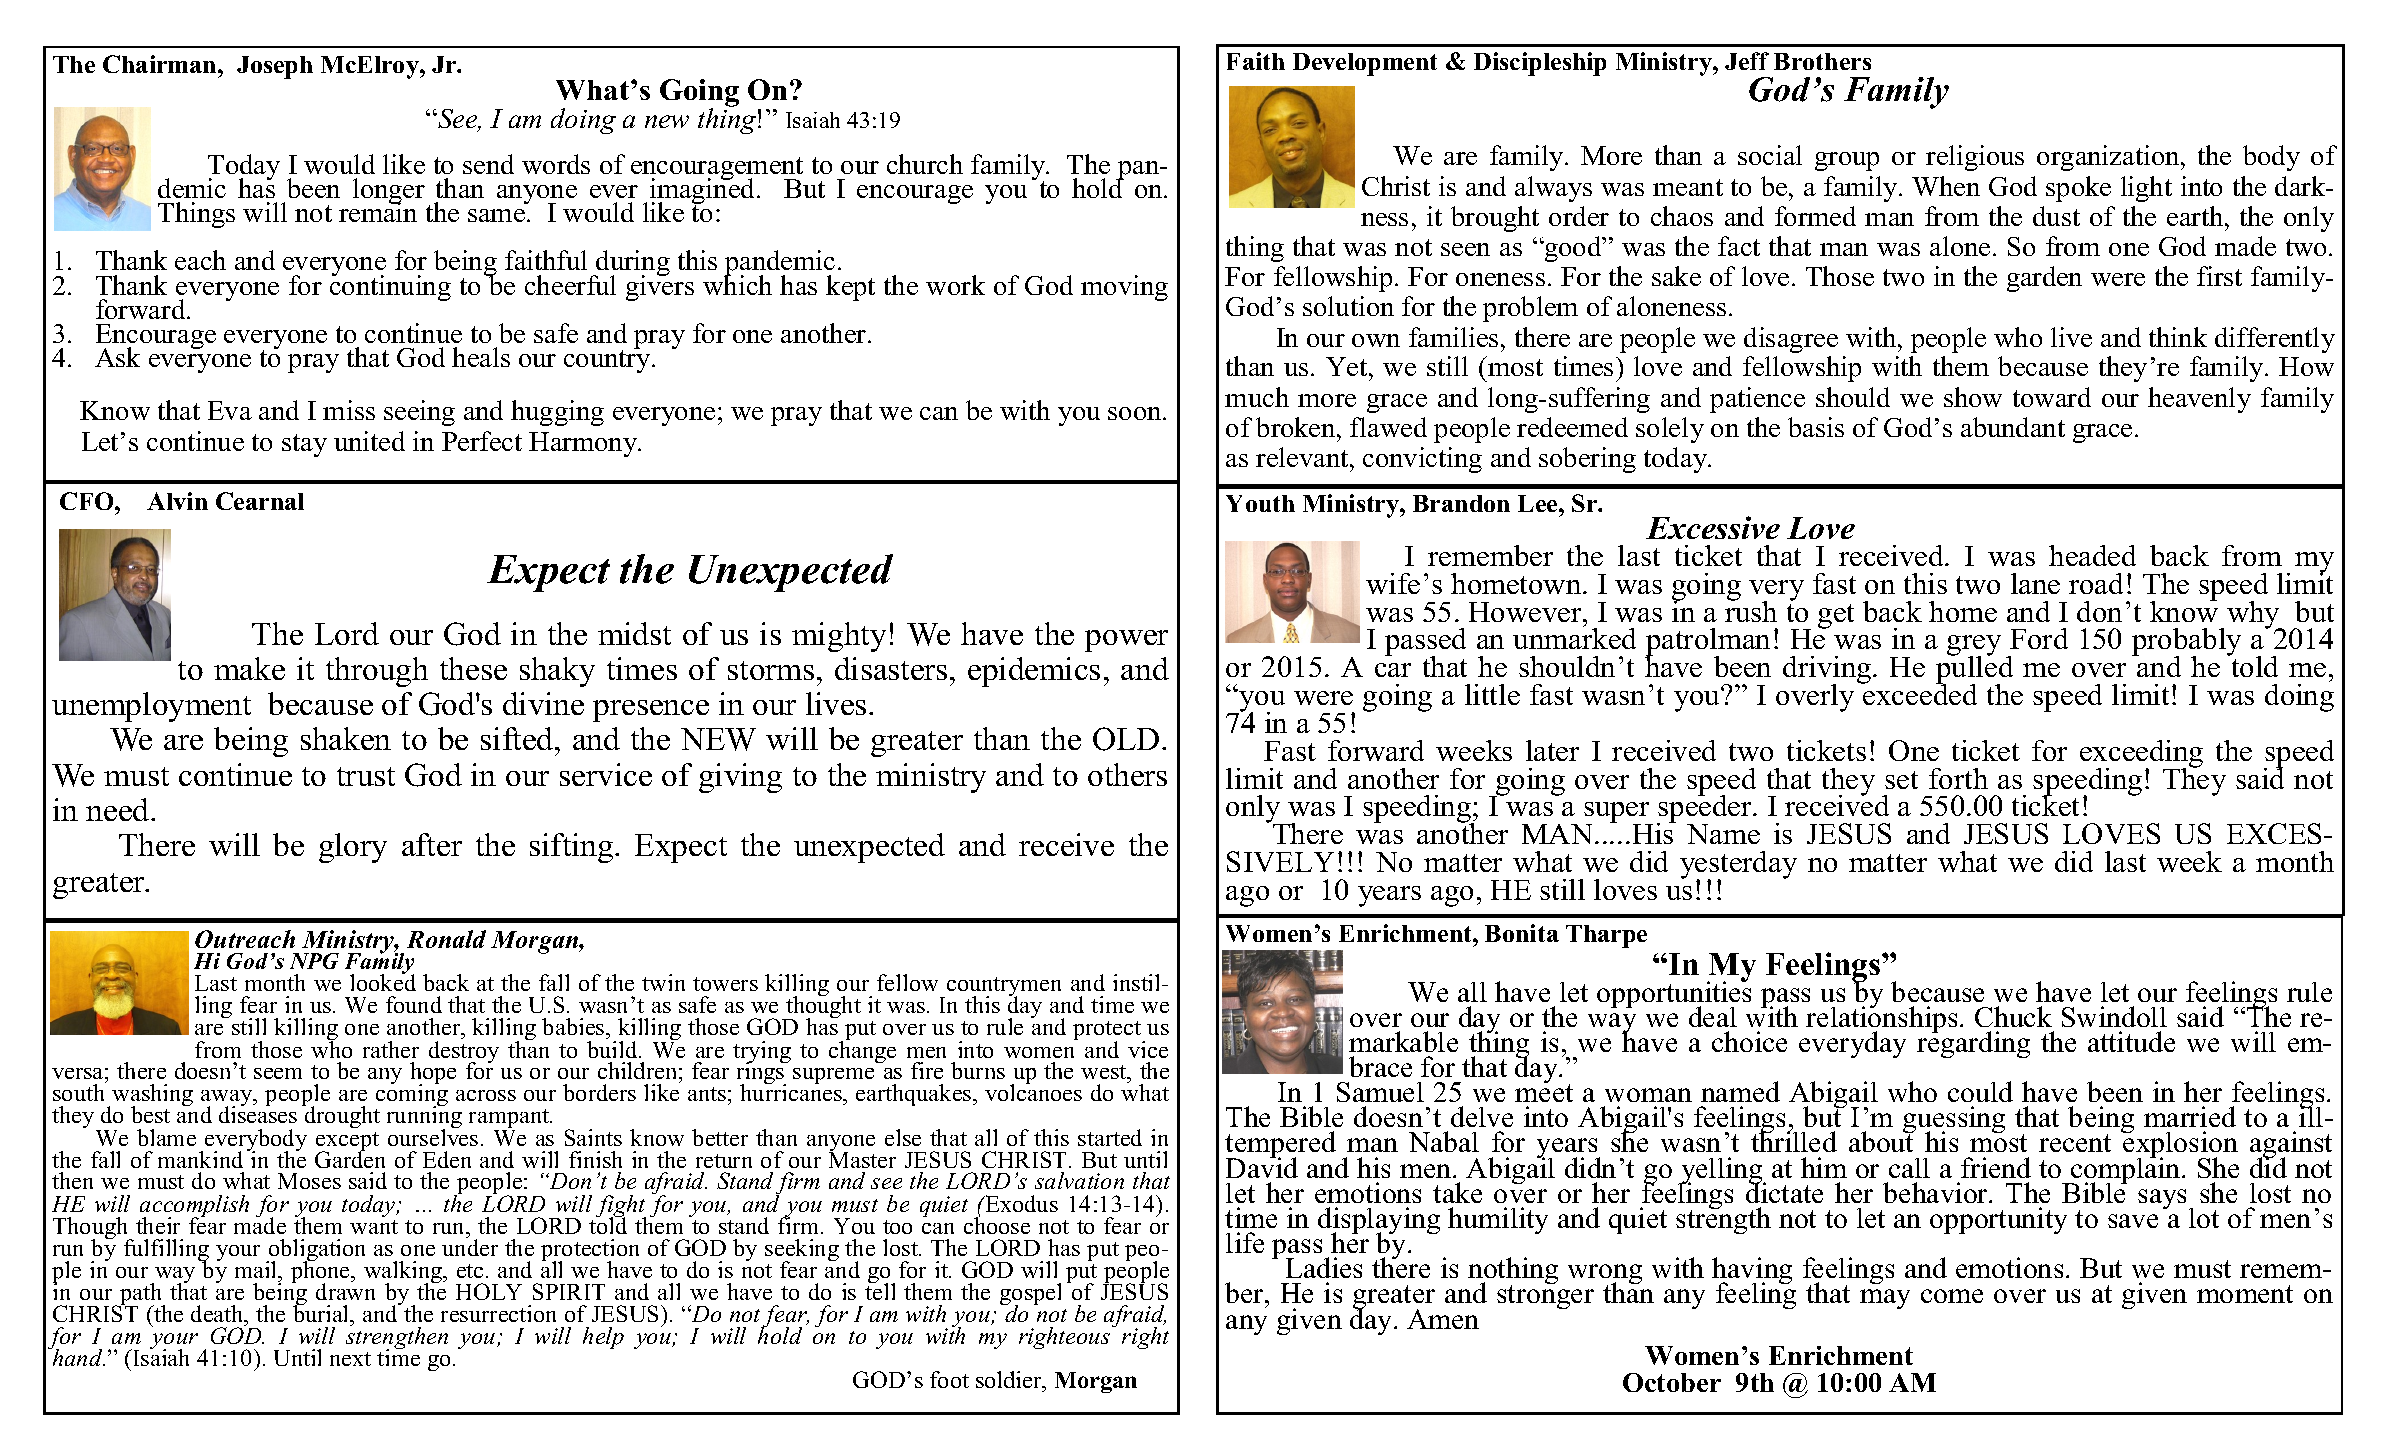  I want to click on come, so click(1952, 1296).
